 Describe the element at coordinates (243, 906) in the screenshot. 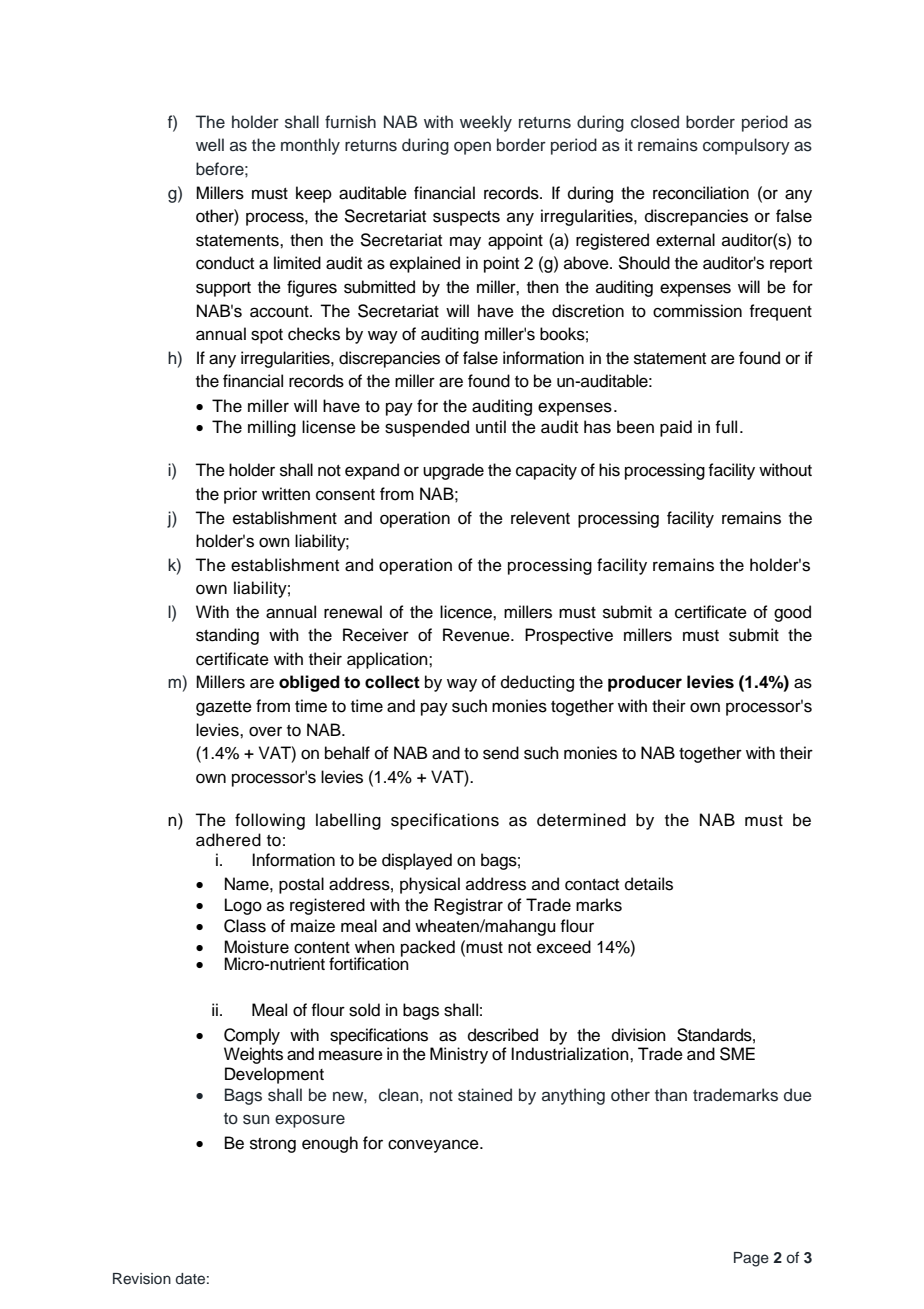

I see `Logo` at that location.
